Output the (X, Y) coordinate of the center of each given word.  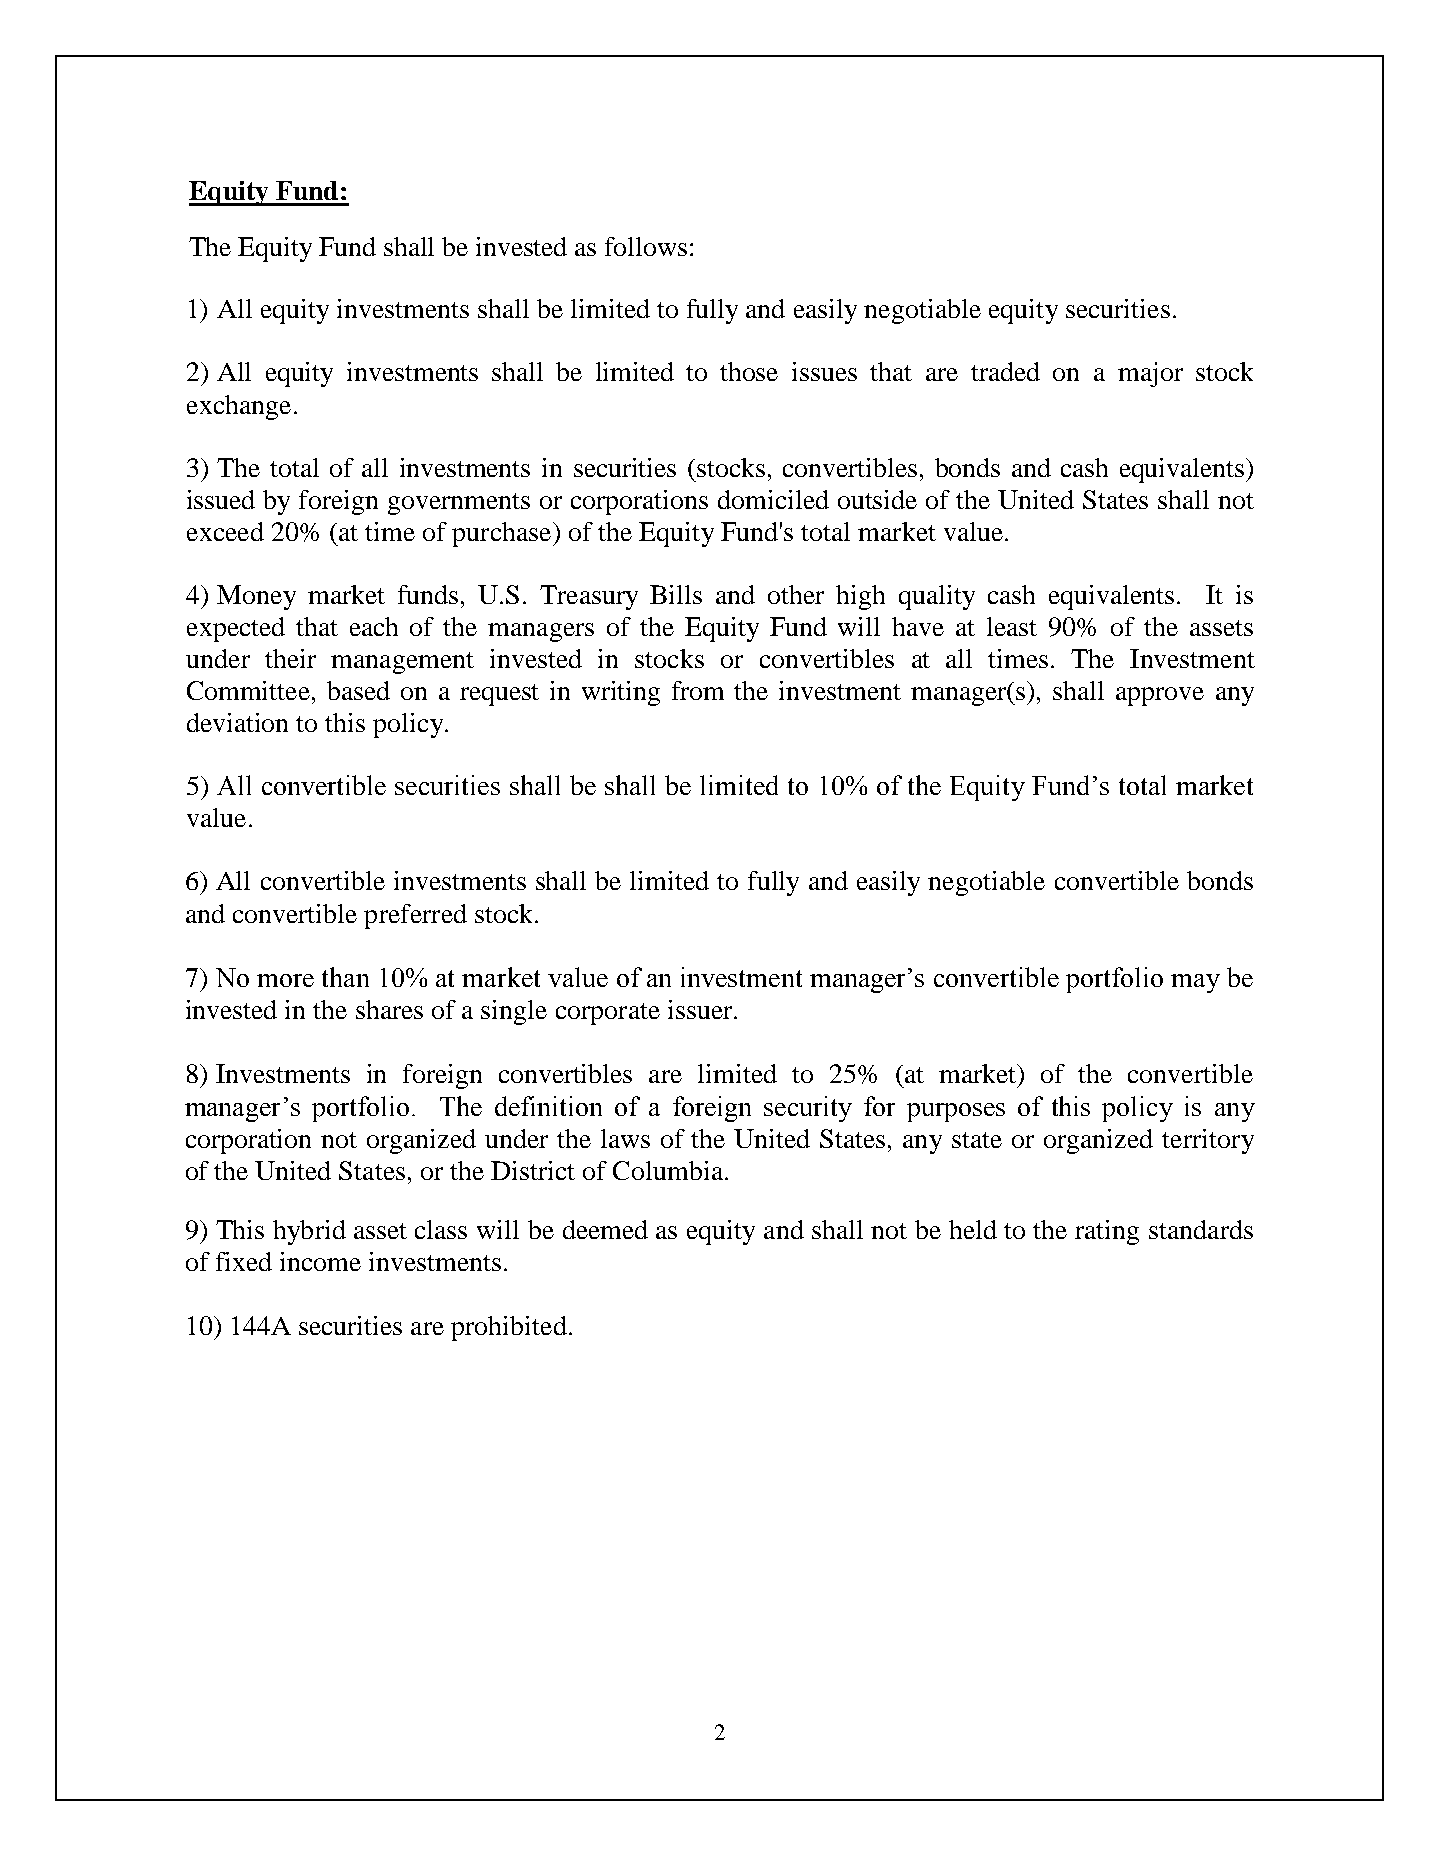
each (374, 626)
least (1012, 626)
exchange (239, 407)
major (1150, 374)
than (345, 977)
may (1195, 983)
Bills (676, 594)
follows (646, 246)
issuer (701, 1009)
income (320, 1261)
